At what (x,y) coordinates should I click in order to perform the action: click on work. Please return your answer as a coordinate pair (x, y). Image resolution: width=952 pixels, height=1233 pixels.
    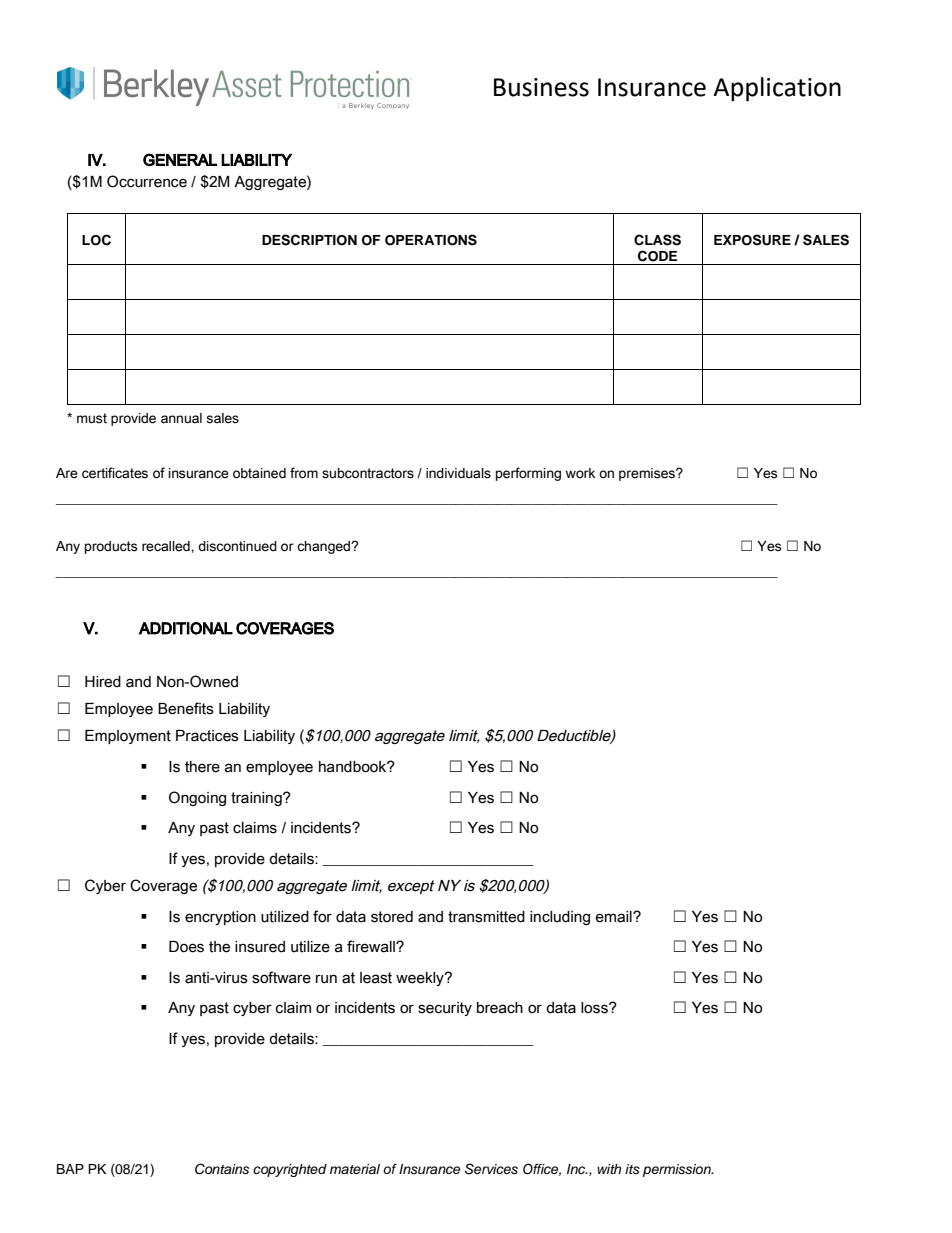
    Looking at the image, I should click on (580, 473).
